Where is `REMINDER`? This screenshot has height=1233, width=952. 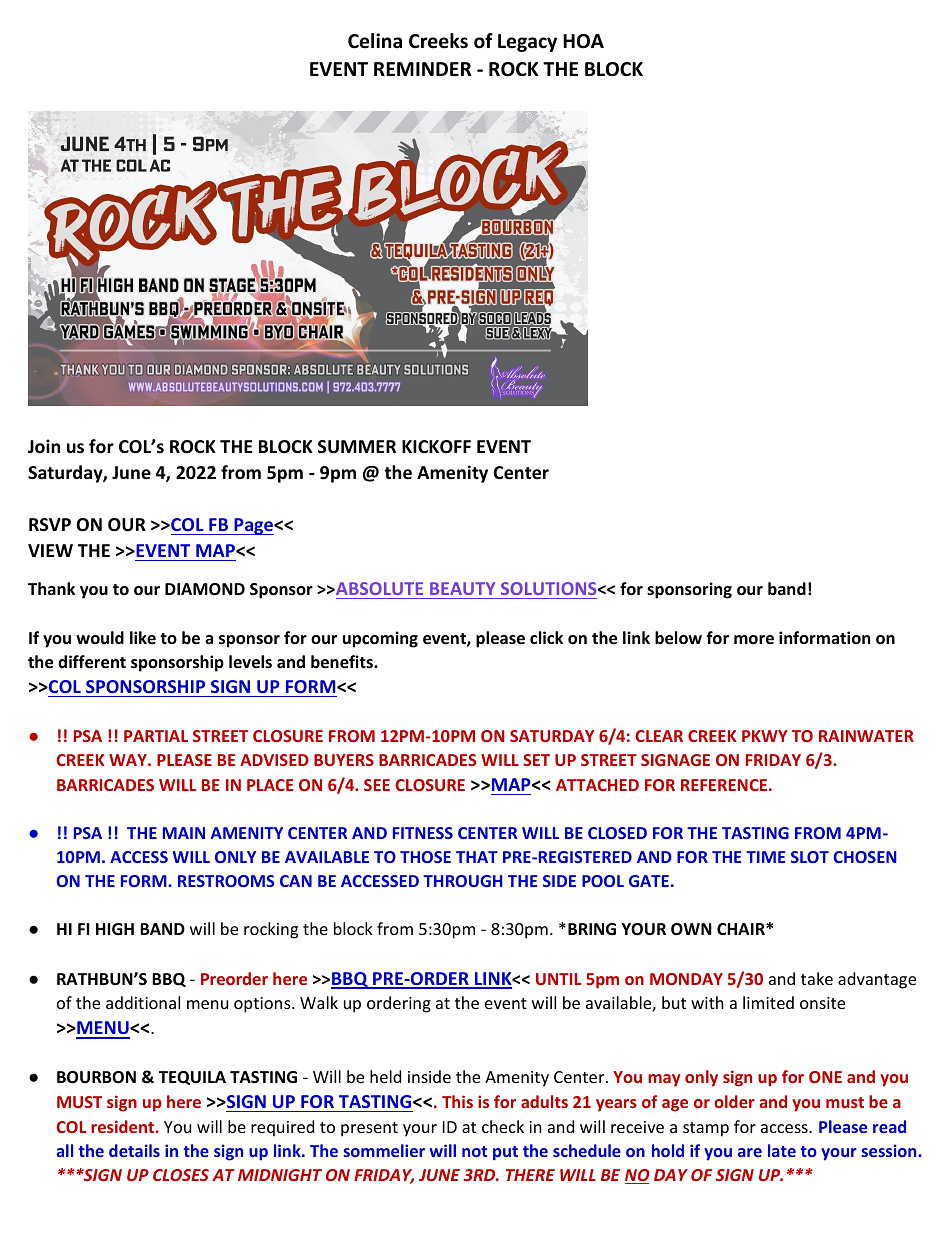 REMINDER is located at coordinates (422, 69).
